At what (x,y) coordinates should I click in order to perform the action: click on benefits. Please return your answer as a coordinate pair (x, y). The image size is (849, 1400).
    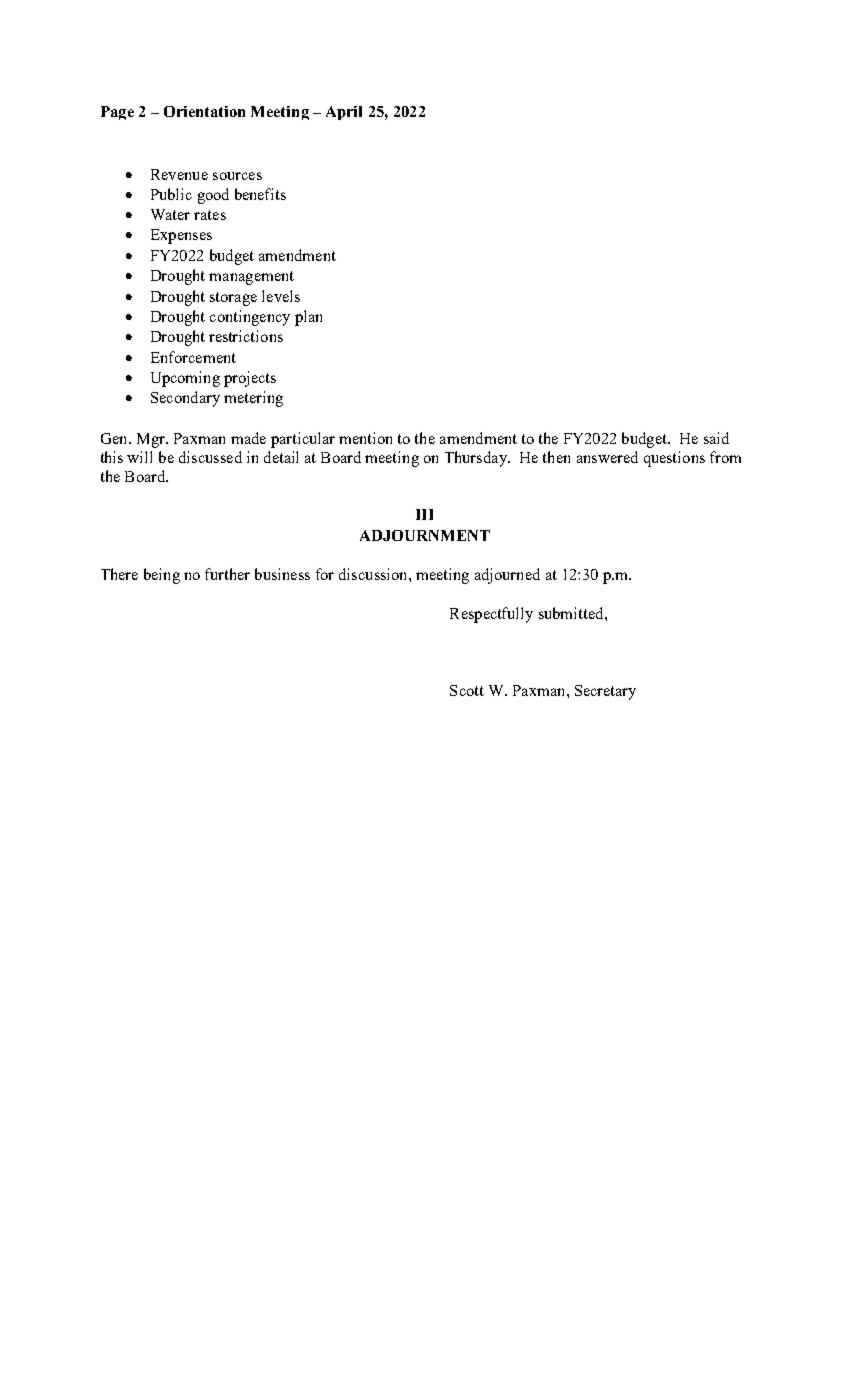
    Looking at the image, I should click on (260, 194).
